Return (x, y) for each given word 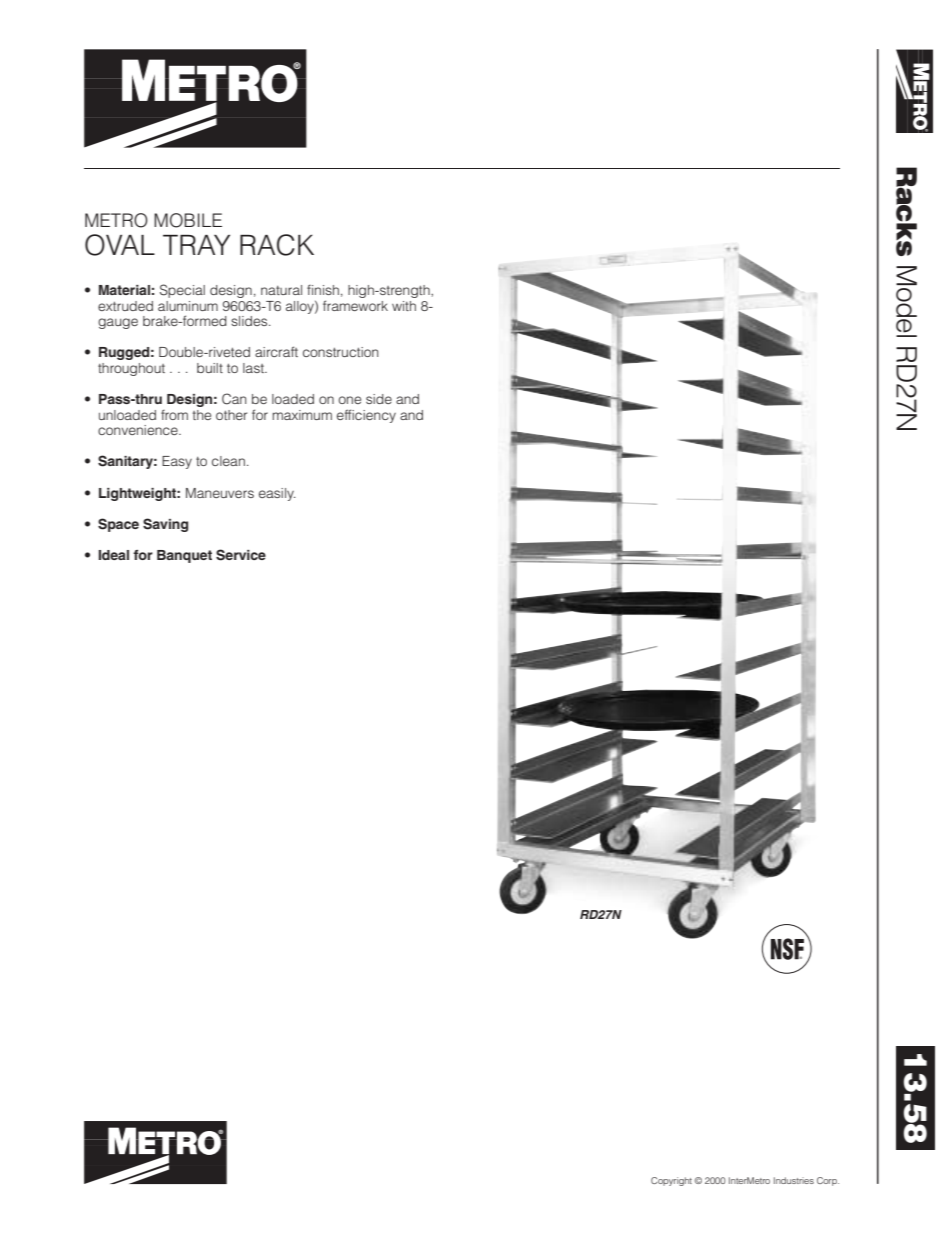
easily (277, 494)
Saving (165, 525)
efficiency (366, 416)
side (379, 399)
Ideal (113, 555)
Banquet (184, 556)
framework (355, 305)
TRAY (196, 245)
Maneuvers (220, 493)
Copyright (671, 1181)
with (404, 306)
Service (241, 555)
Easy (177, 462)
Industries (794, 1180)
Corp (828, 1181)
